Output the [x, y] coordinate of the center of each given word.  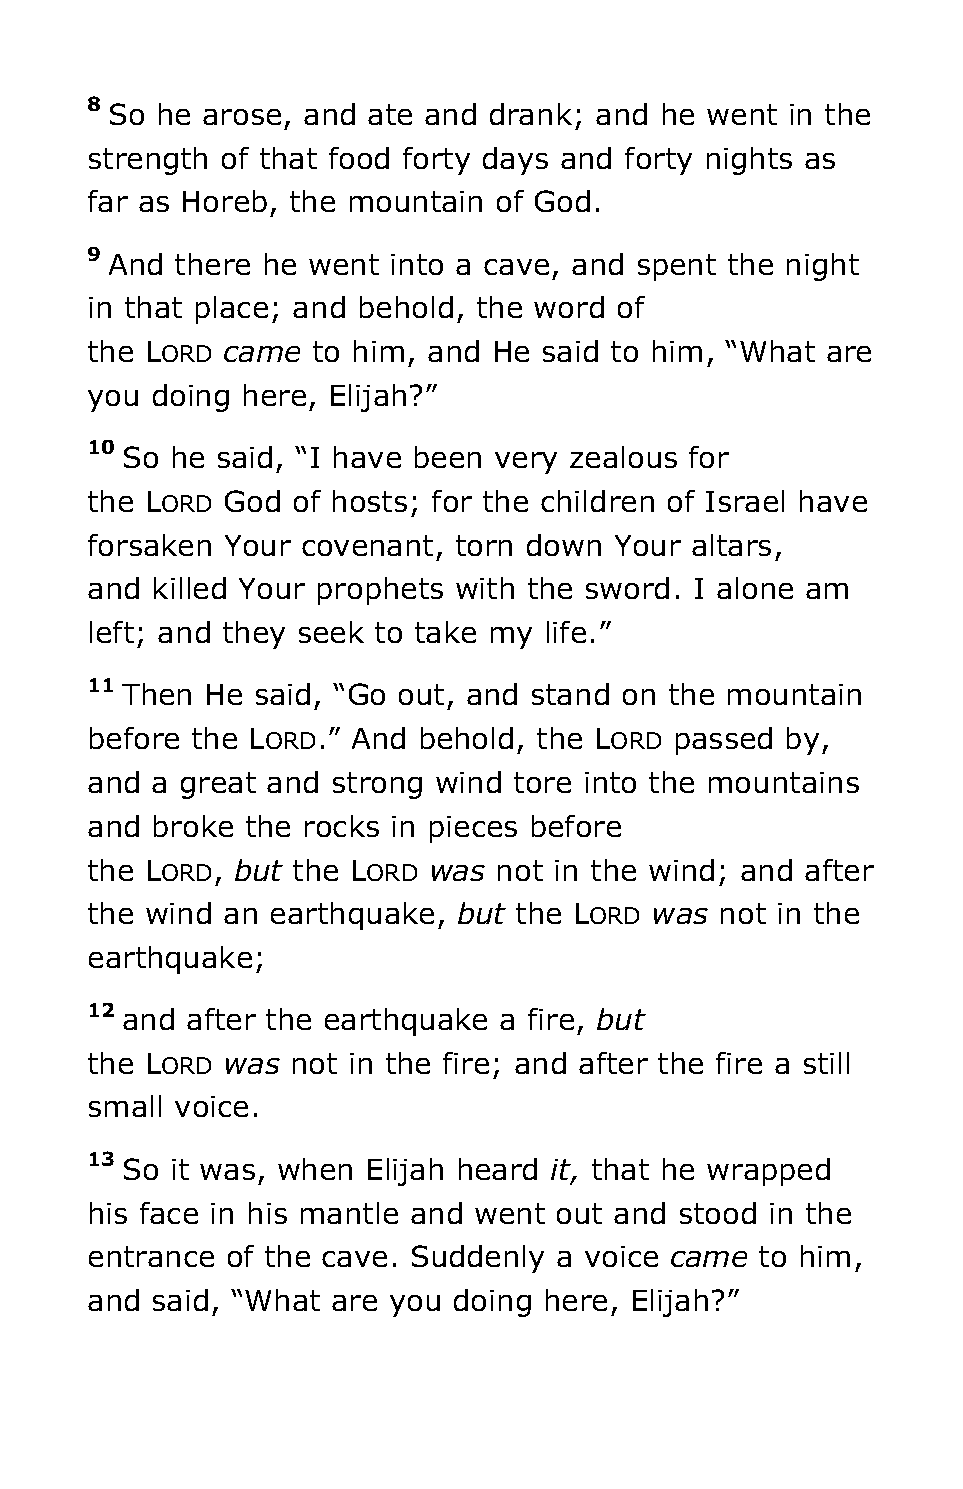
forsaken [149, 545]
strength [148, 161]
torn [484, 545]
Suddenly [478, 1259]
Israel [745, 501]
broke [193, 826]
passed [724, 741]
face [169, 1213]
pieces [473, 829]
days [515, 161]
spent [677, 267]
